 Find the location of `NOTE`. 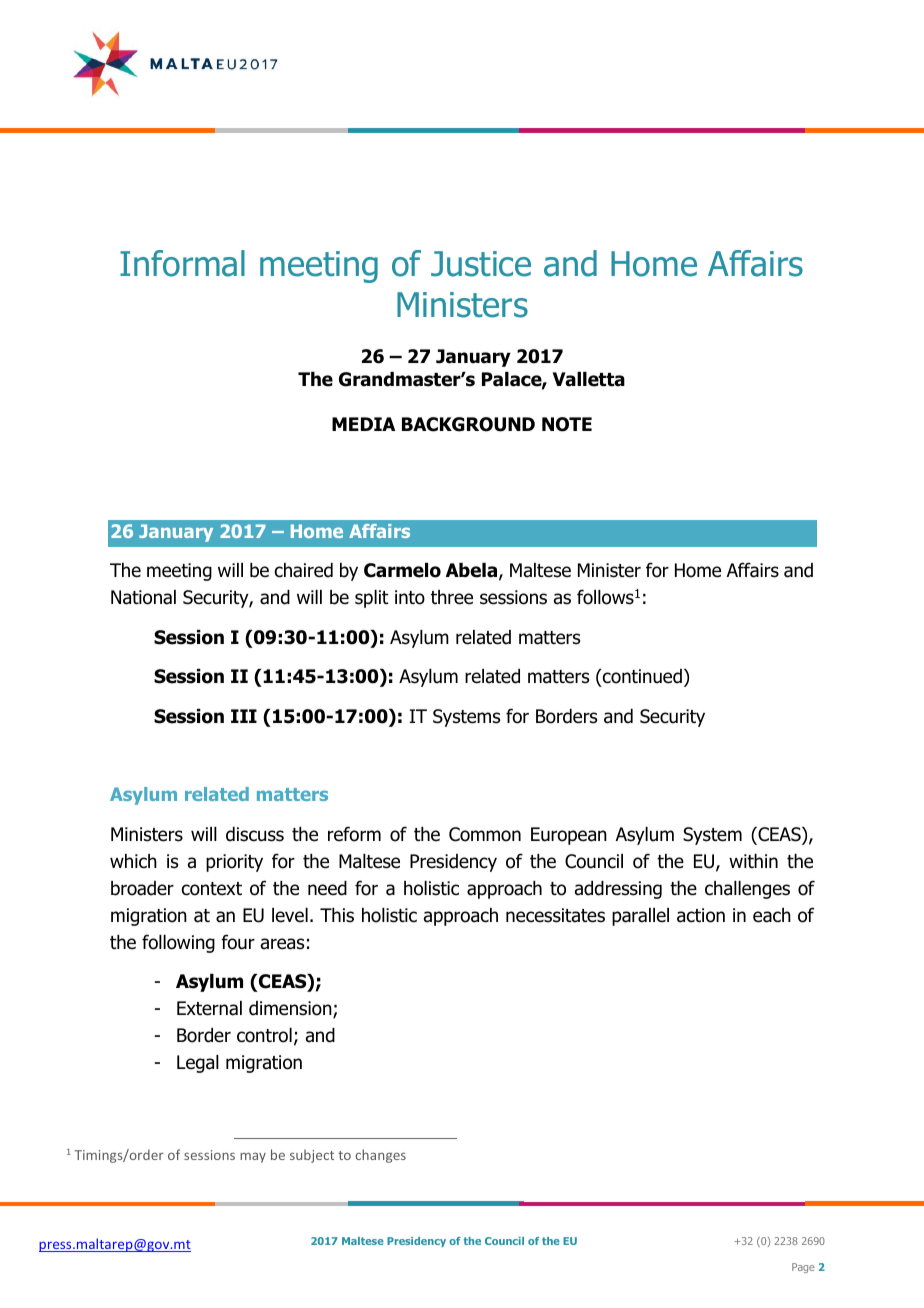

NOTE is located at coordinates (567, 424).
